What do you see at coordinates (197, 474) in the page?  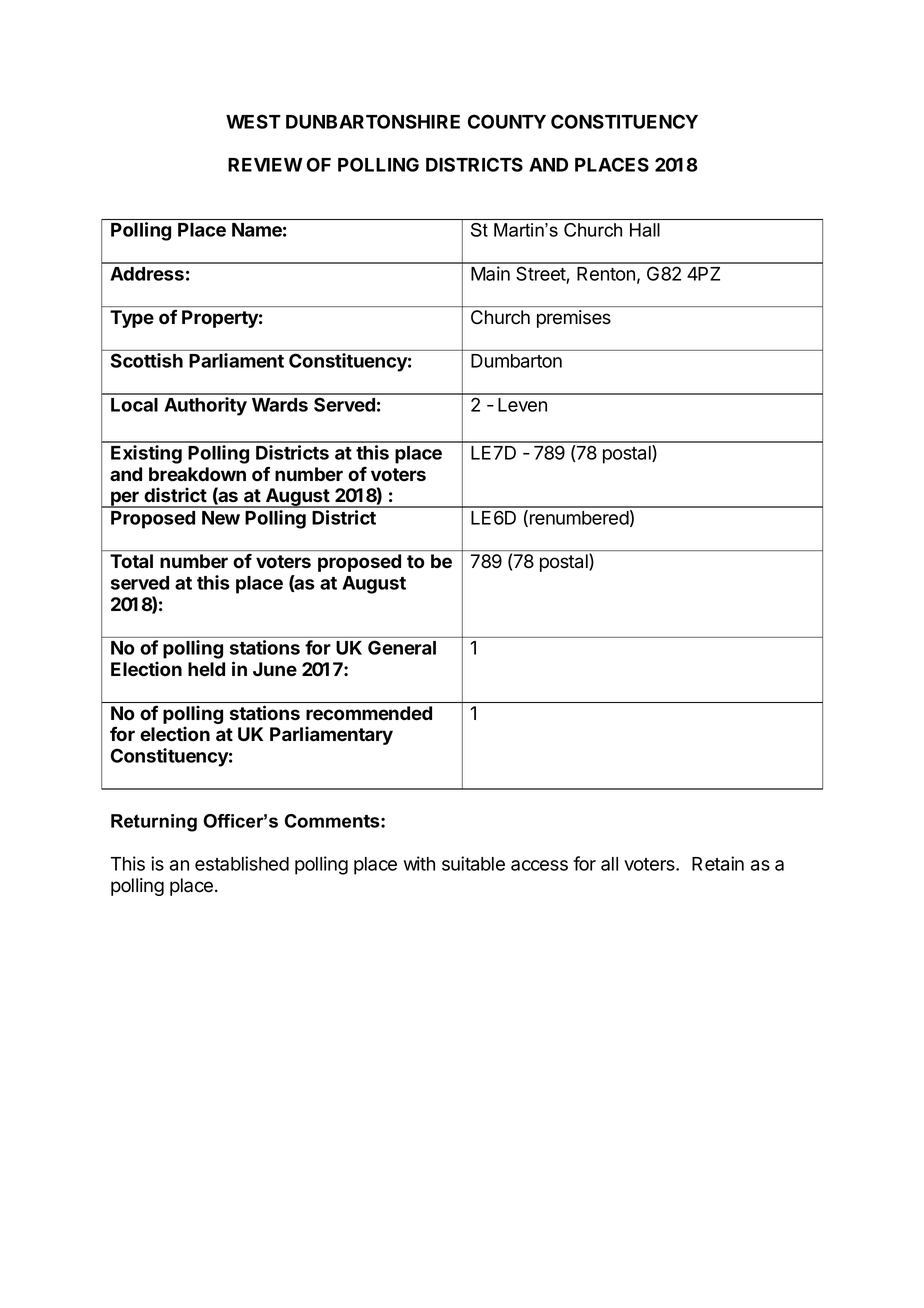 I see `breakdown` at bounding box center [197, 474].
